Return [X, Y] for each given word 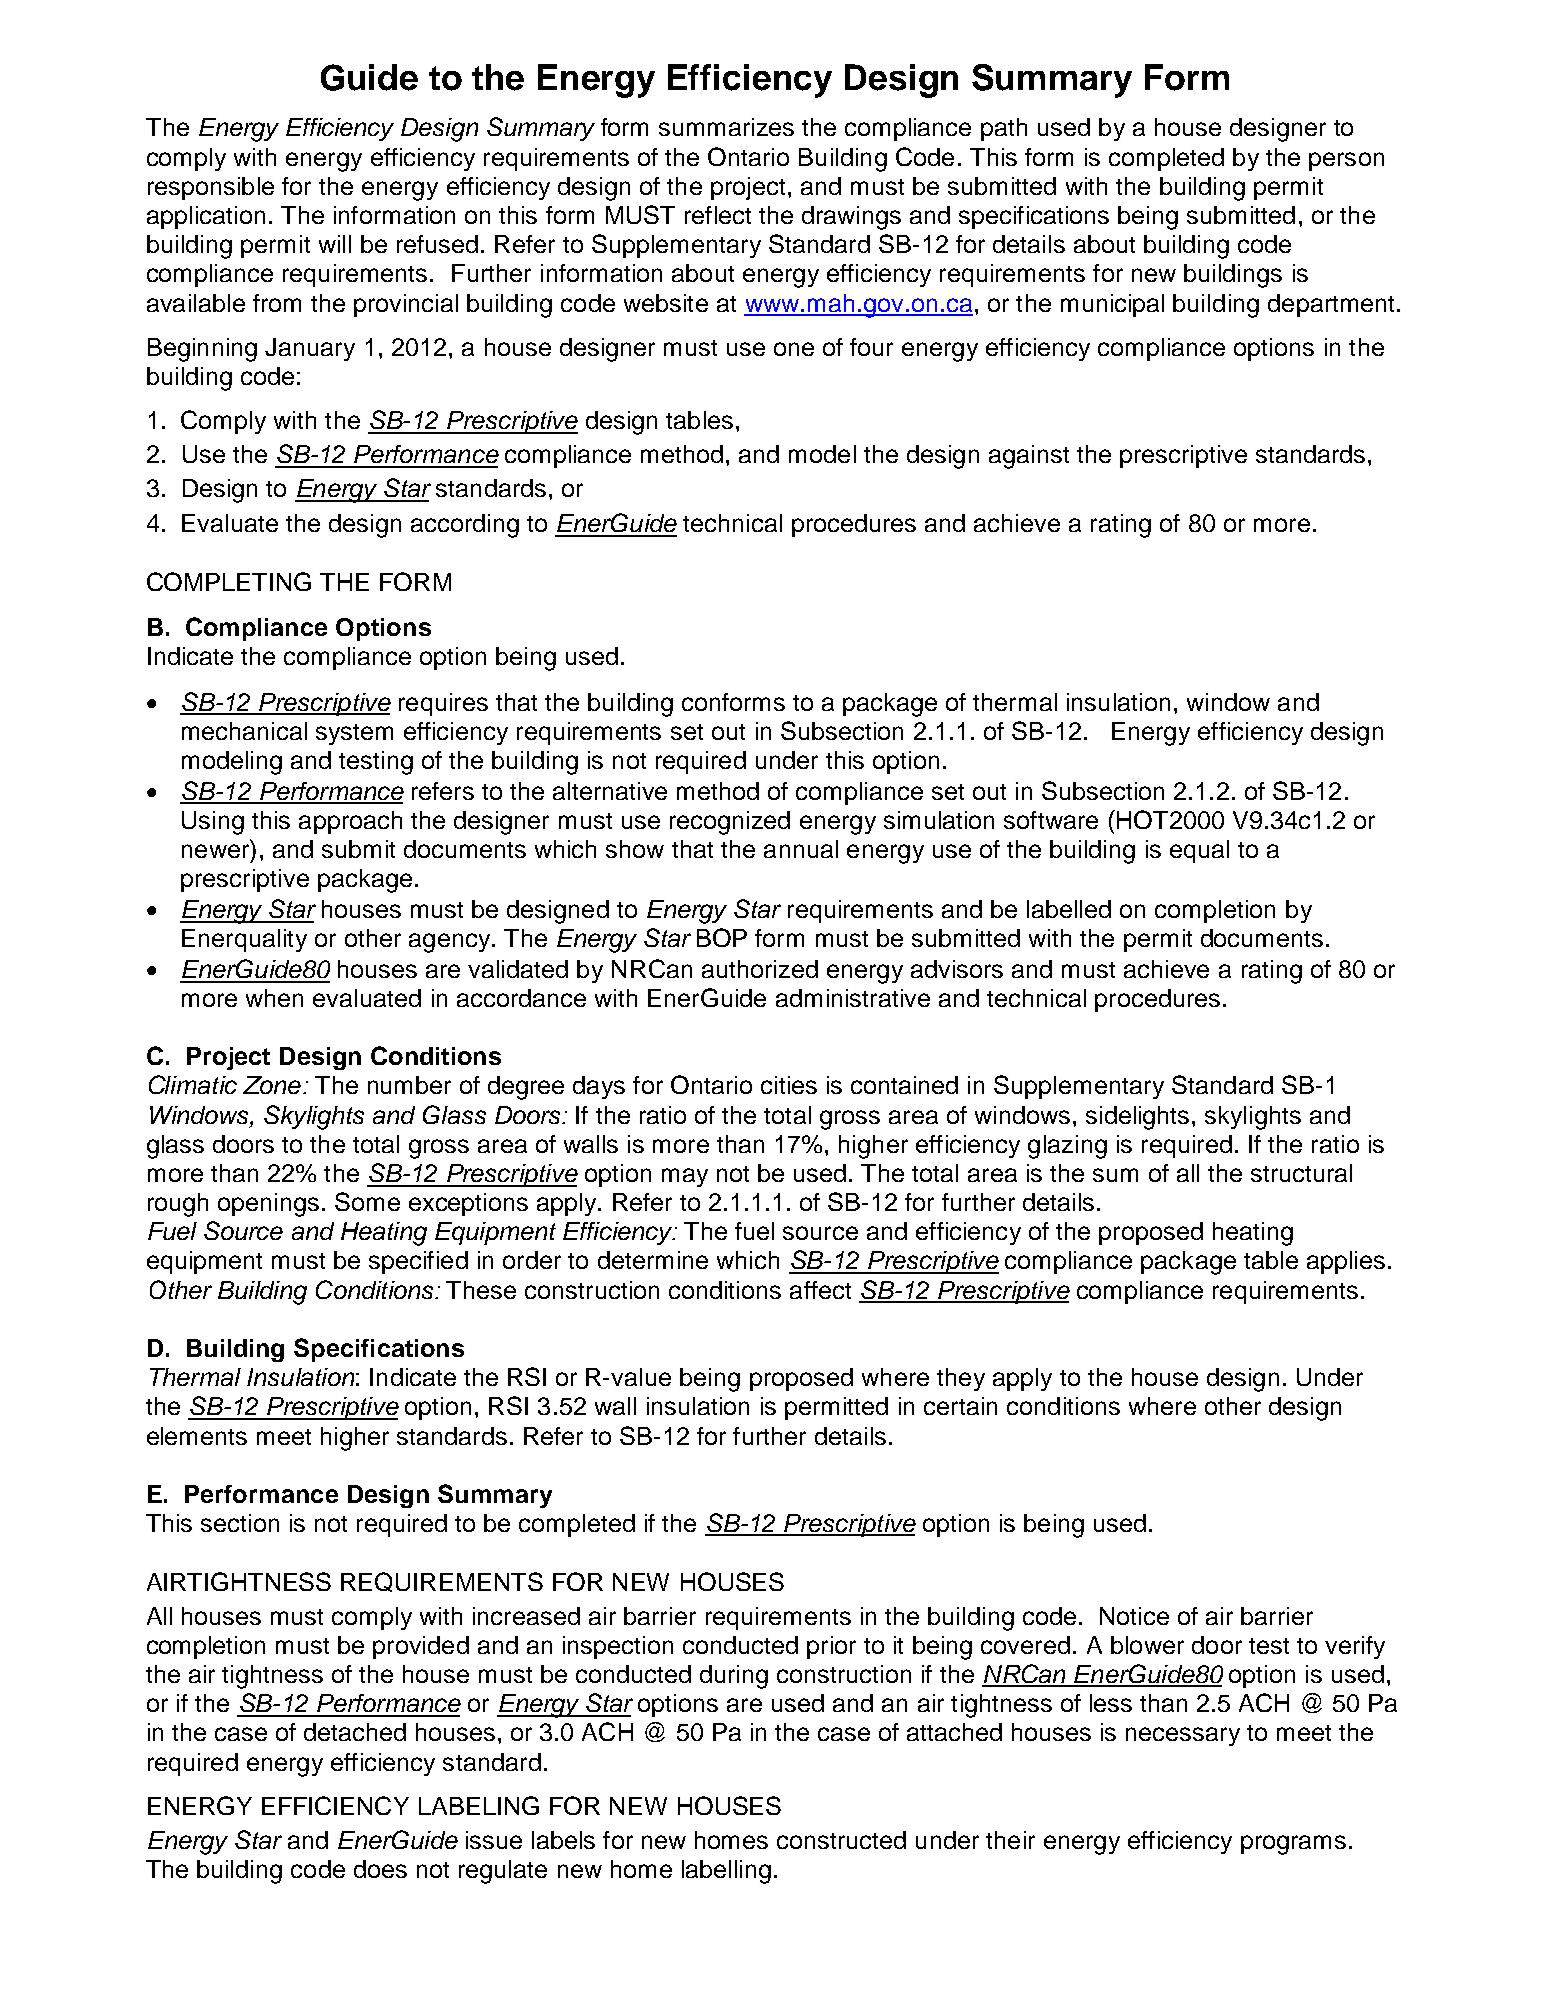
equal [1199, 851]
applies [1346, 1262]
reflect [718, 215]
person [1346, 161]
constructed [841, 1840]
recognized [730, 823]
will [335, 244]
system [354, 734]
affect [820, 1290]
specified [418, 1262]
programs [1293, 1845]
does [380, 1869]
